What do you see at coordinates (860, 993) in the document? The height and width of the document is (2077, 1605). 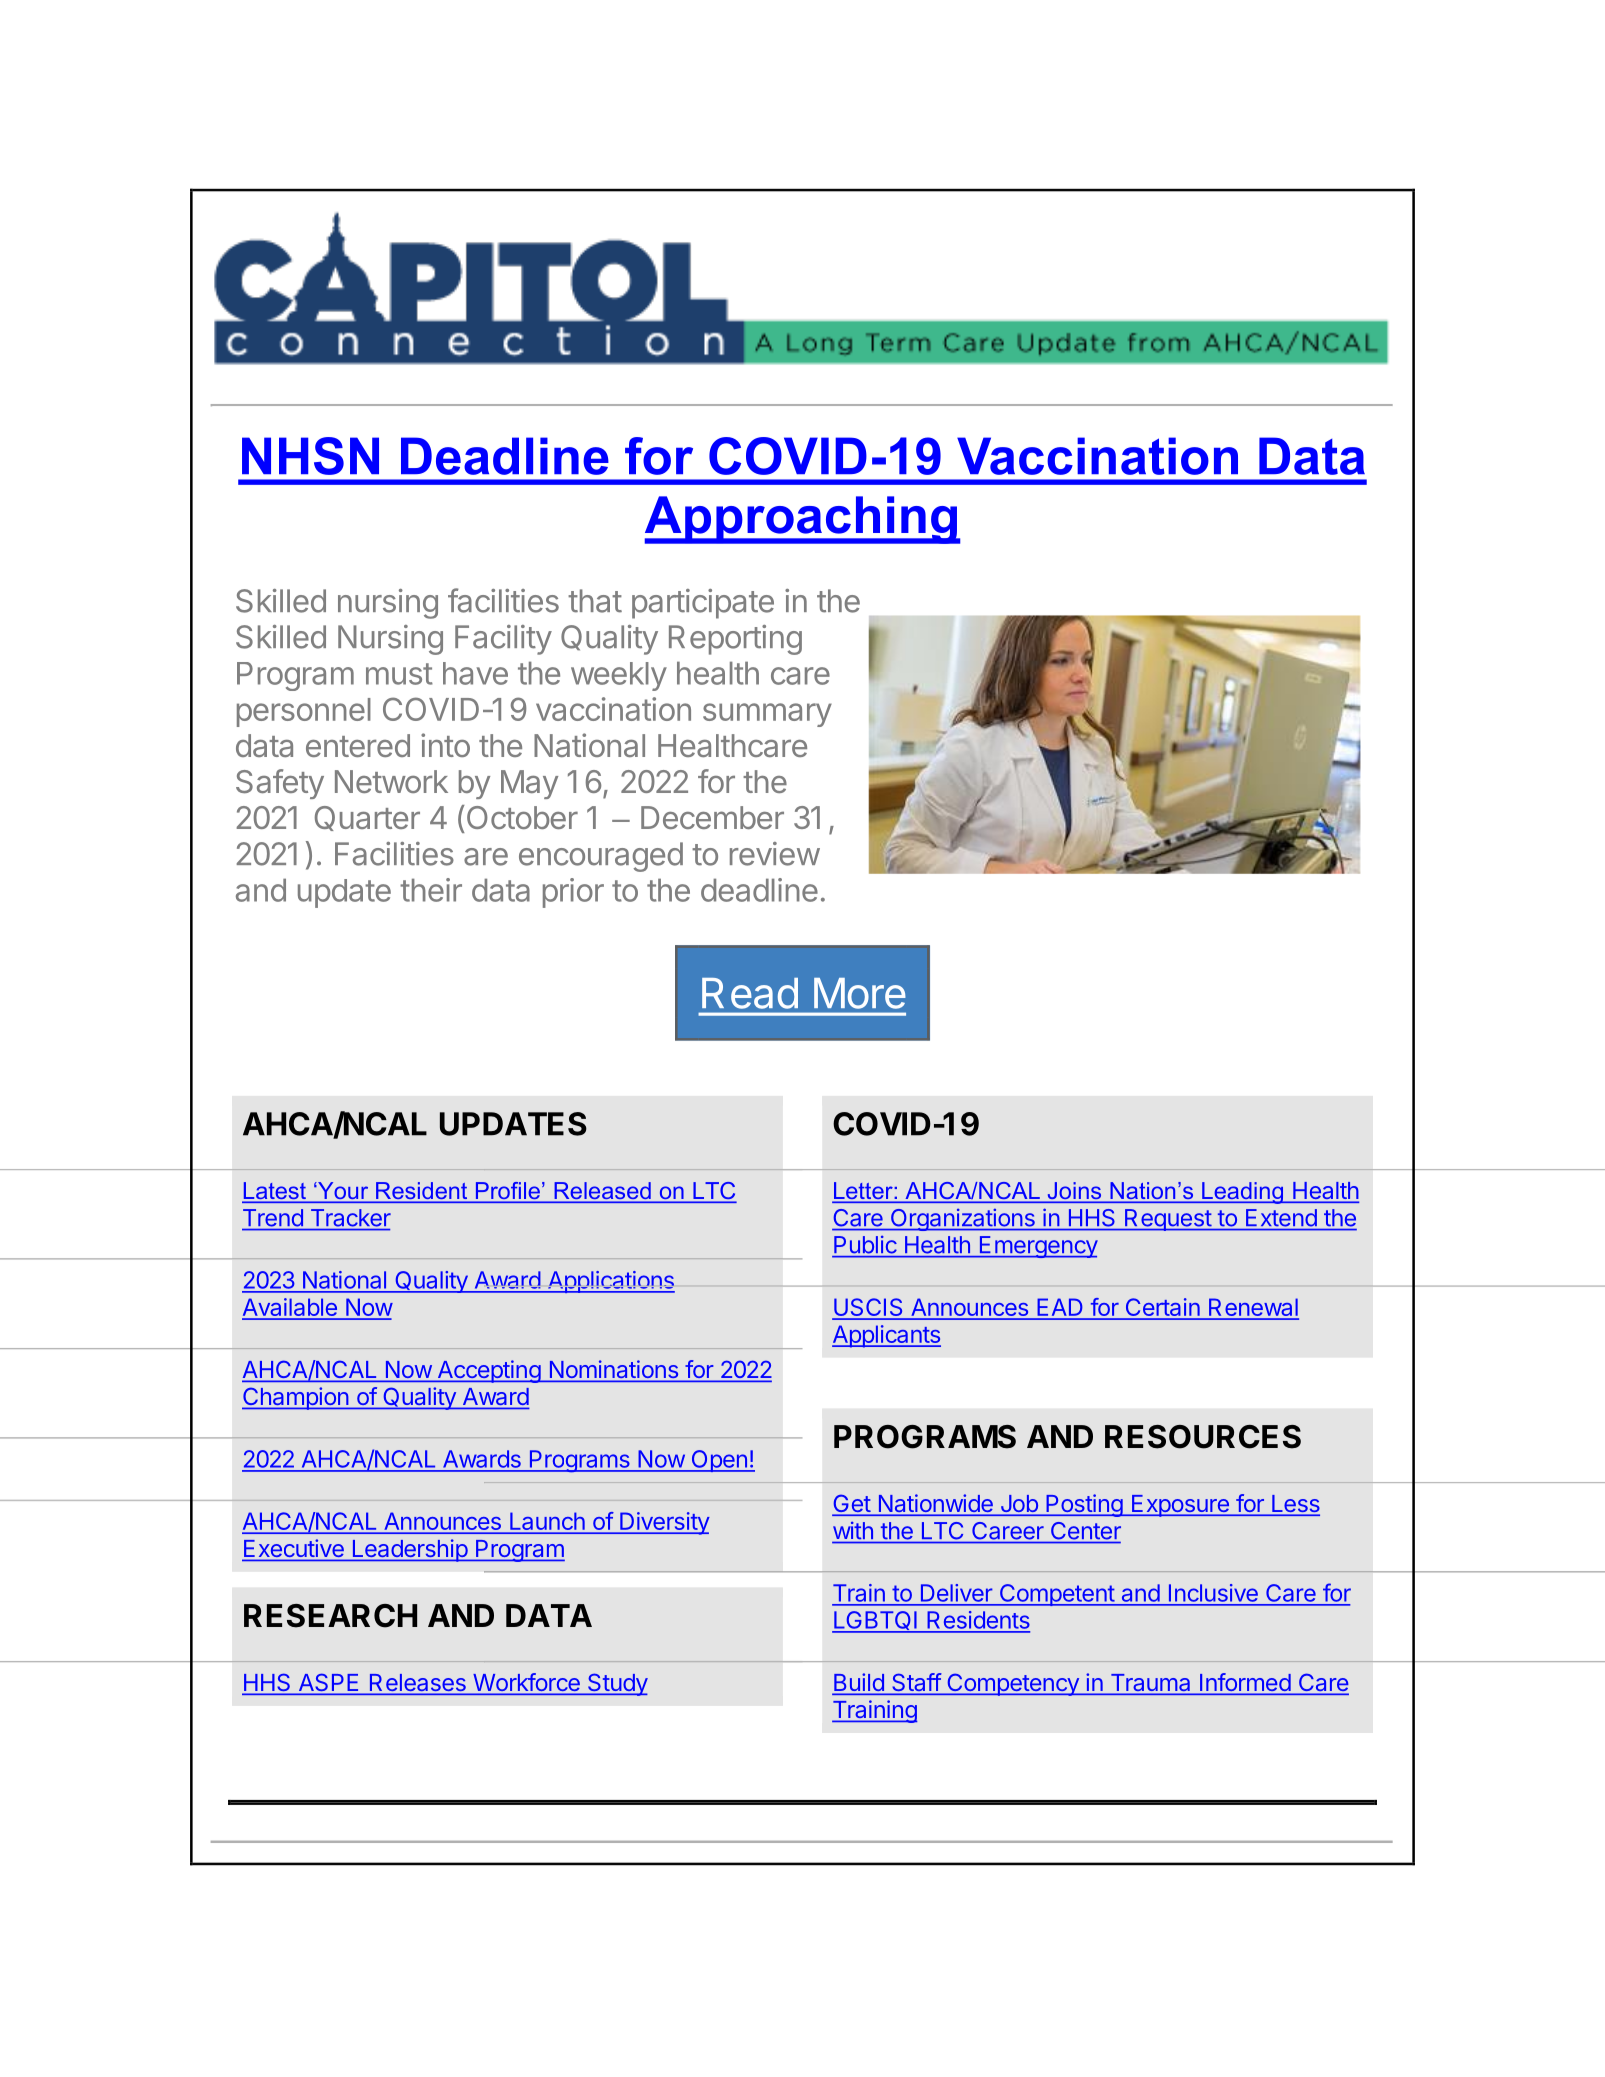 I see `More` at bounding box center [860, 993].
